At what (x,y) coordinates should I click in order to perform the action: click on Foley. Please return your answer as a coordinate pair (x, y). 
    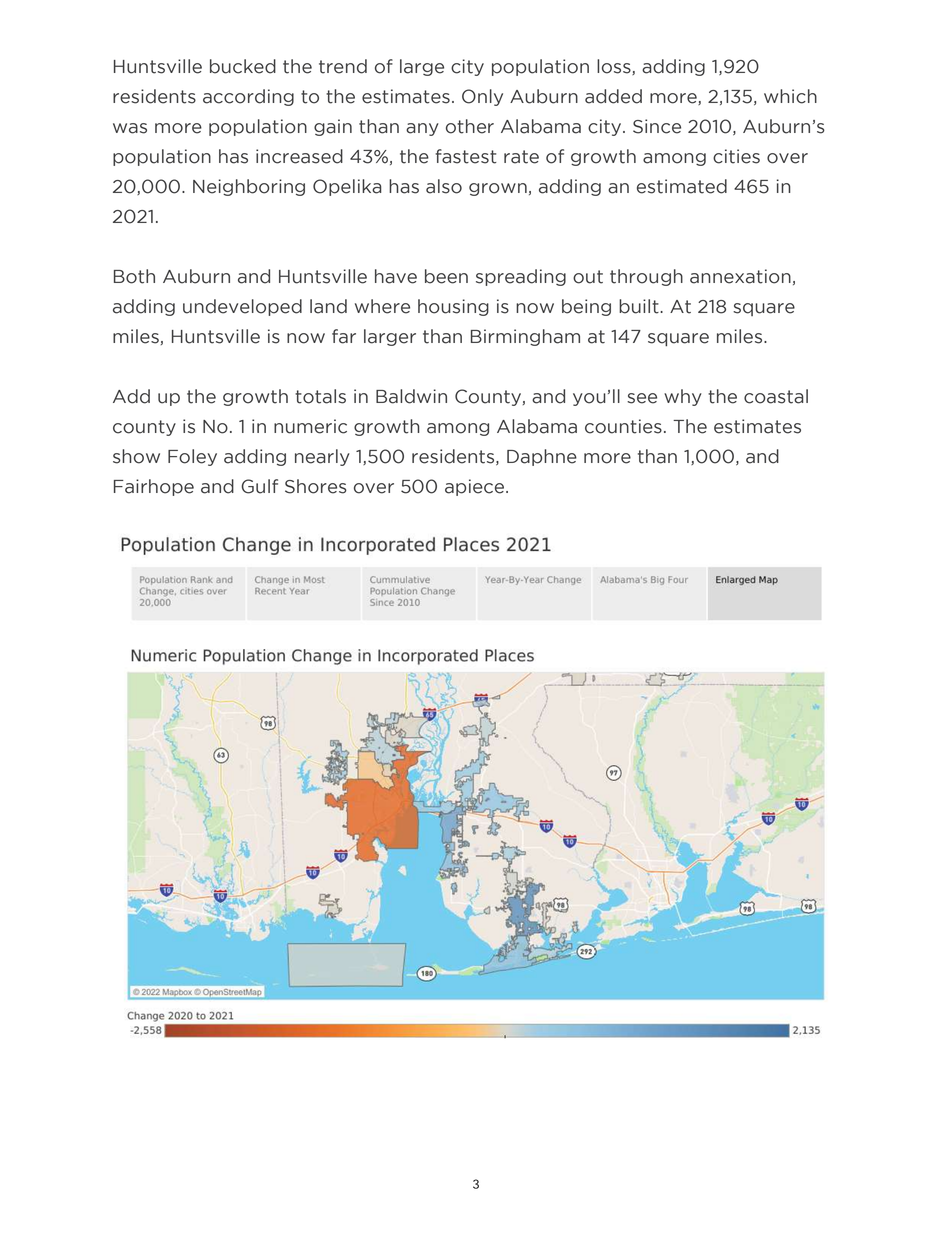
    Looking at the image, I should click on (192, 457).
